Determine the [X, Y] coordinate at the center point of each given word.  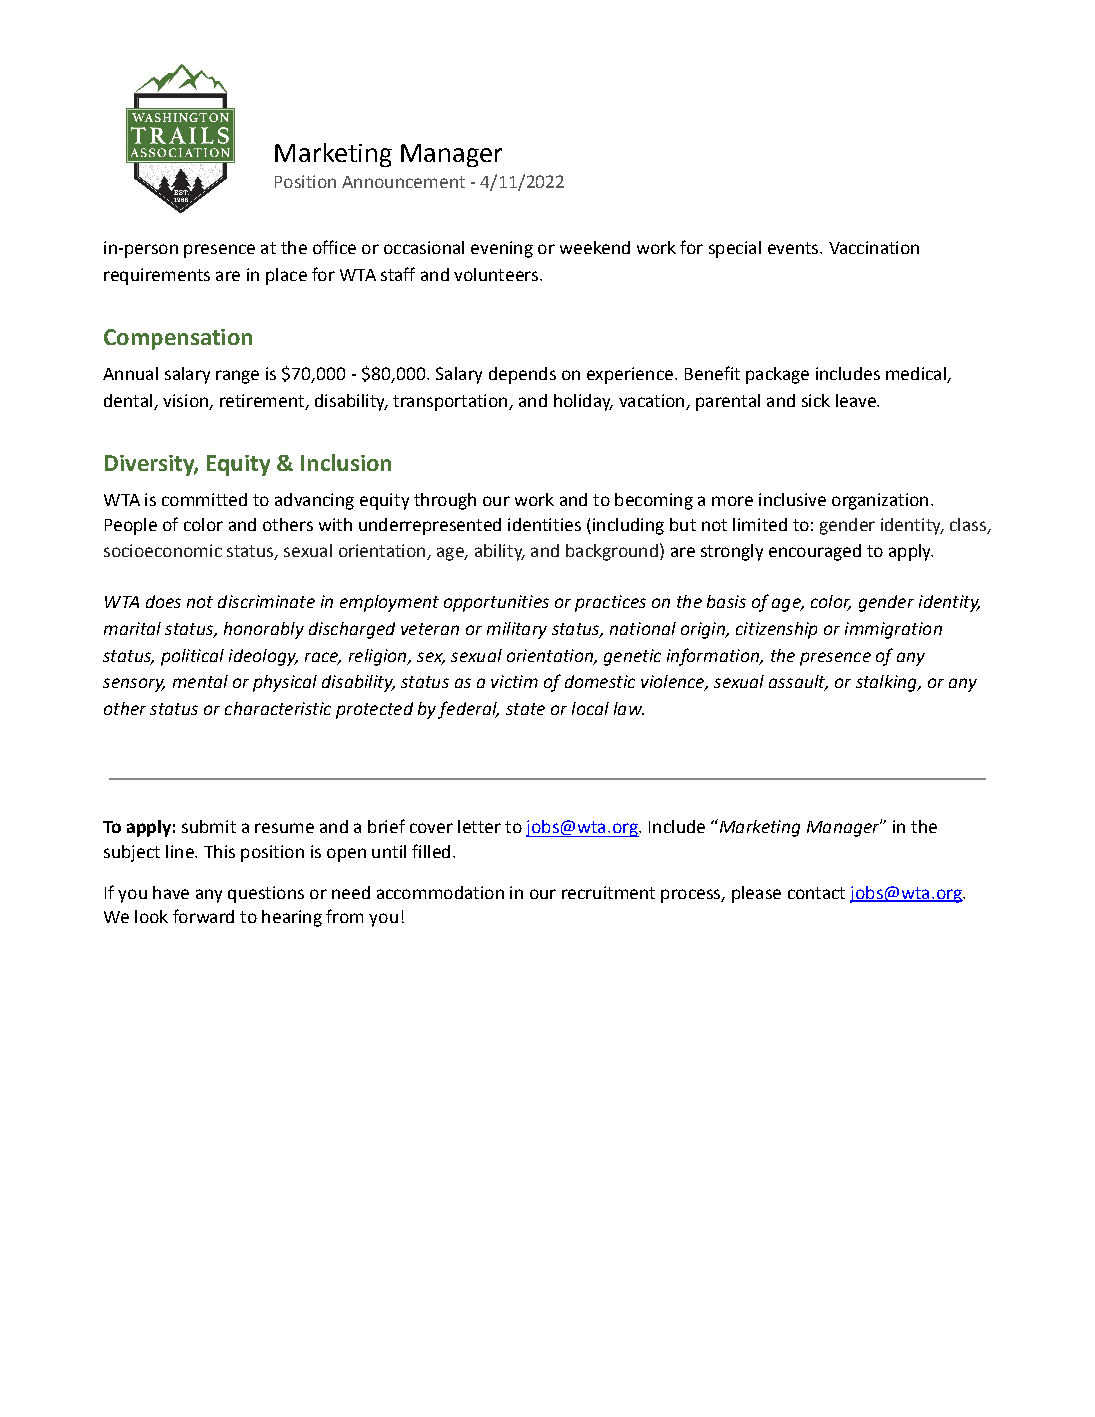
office [334, 247]
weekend [595, 247]
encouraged [815, 552]
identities [544, 524]
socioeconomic [163, 550]
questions [266, 894]
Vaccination [874, 247]
